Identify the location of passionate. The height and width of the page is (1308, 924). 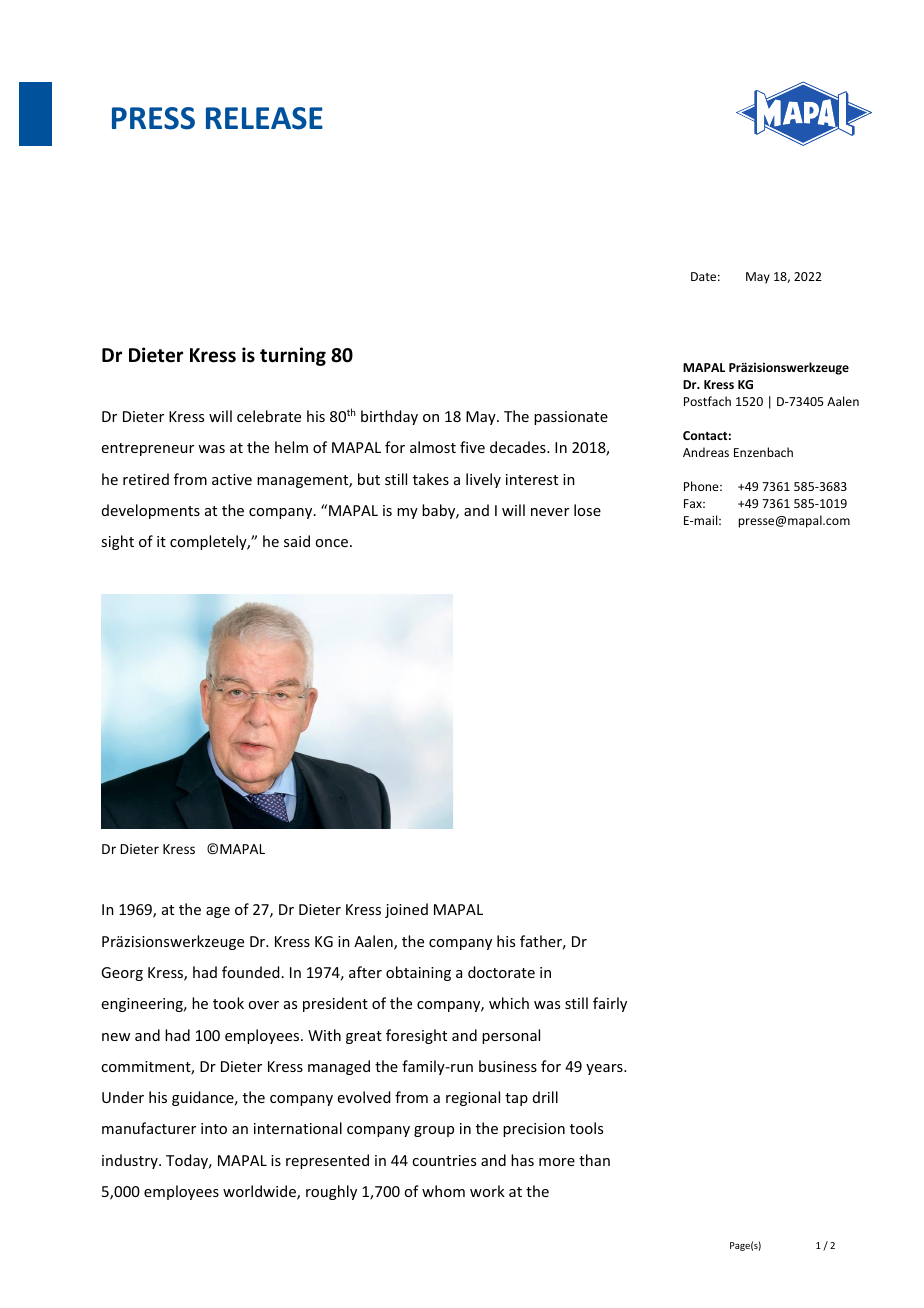
(571, 418).
